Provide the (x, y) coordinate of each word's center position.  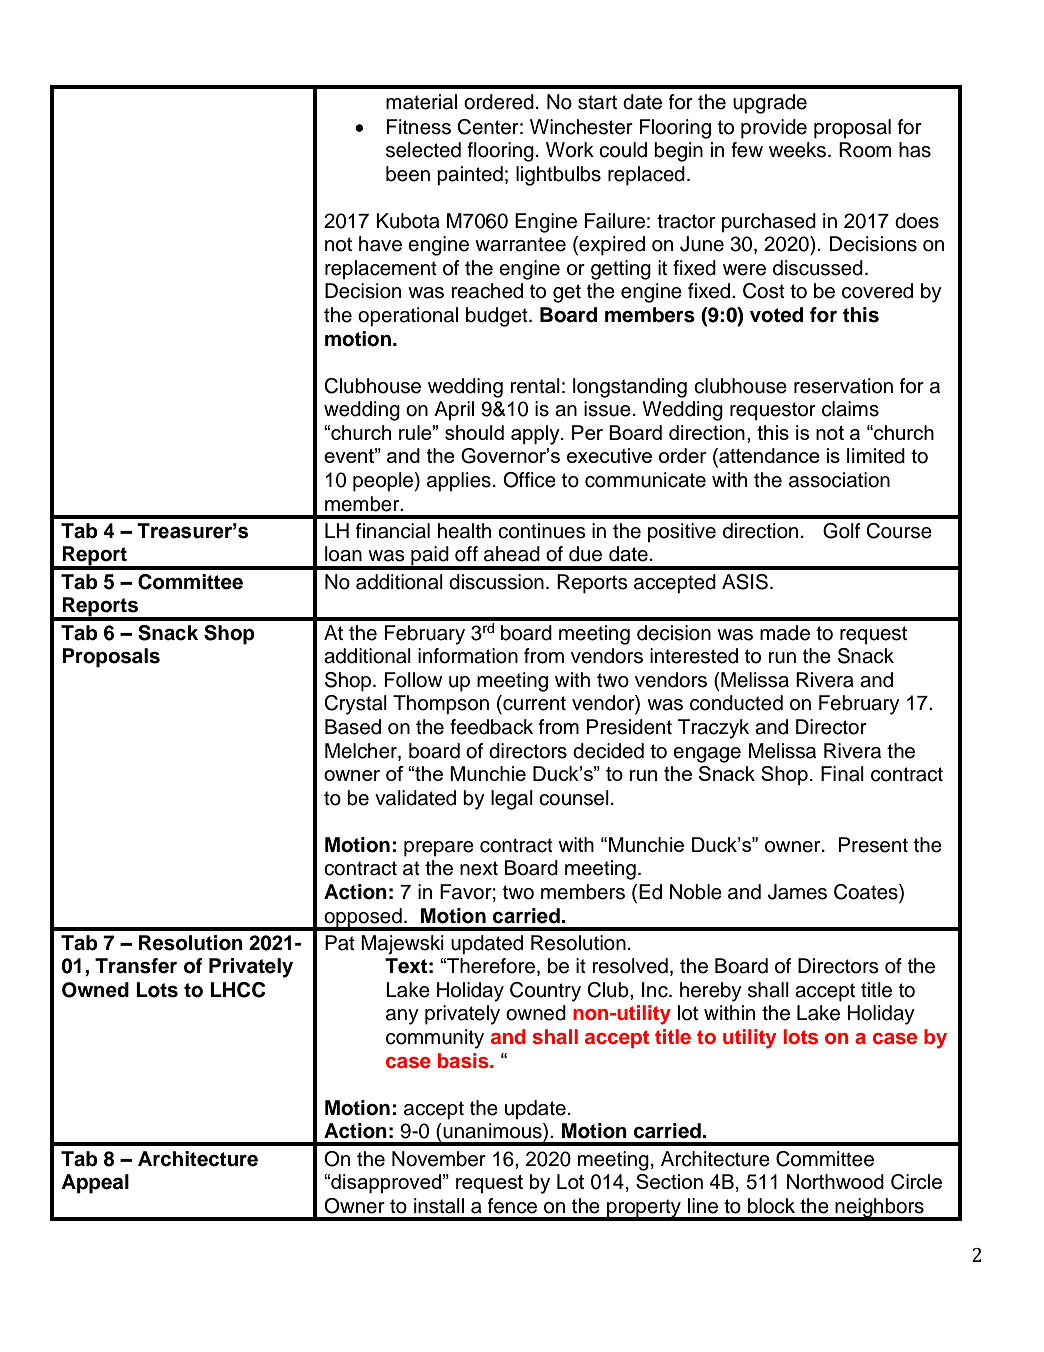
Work (570, 150)
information (468, 656)
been (408, 174)
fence (512, 1206)
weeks (797, 150)
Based (353, 727)
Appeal (95, 1184)
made (785, 633)
